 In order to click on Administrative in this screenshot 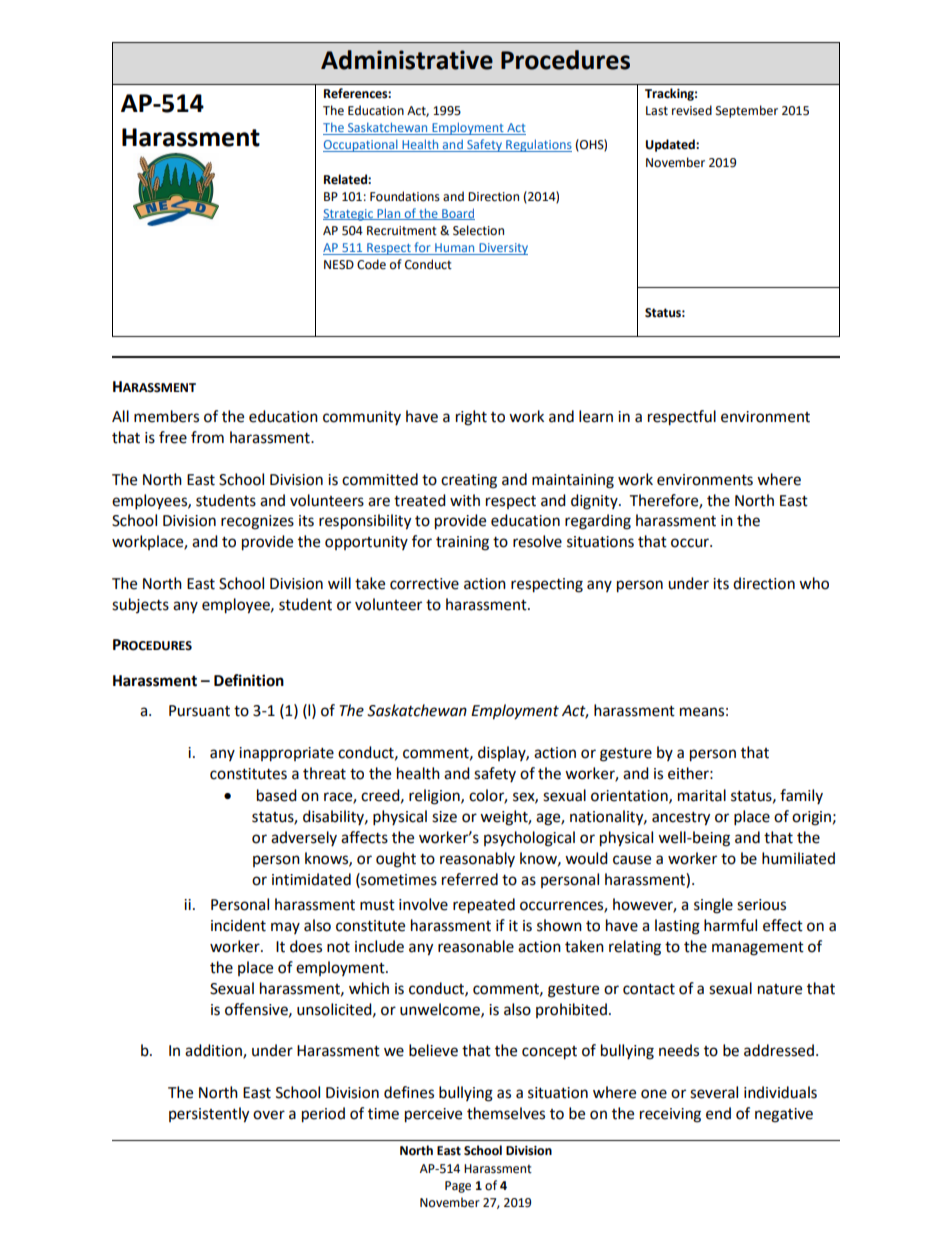, I will do `click(407, 60)`.
